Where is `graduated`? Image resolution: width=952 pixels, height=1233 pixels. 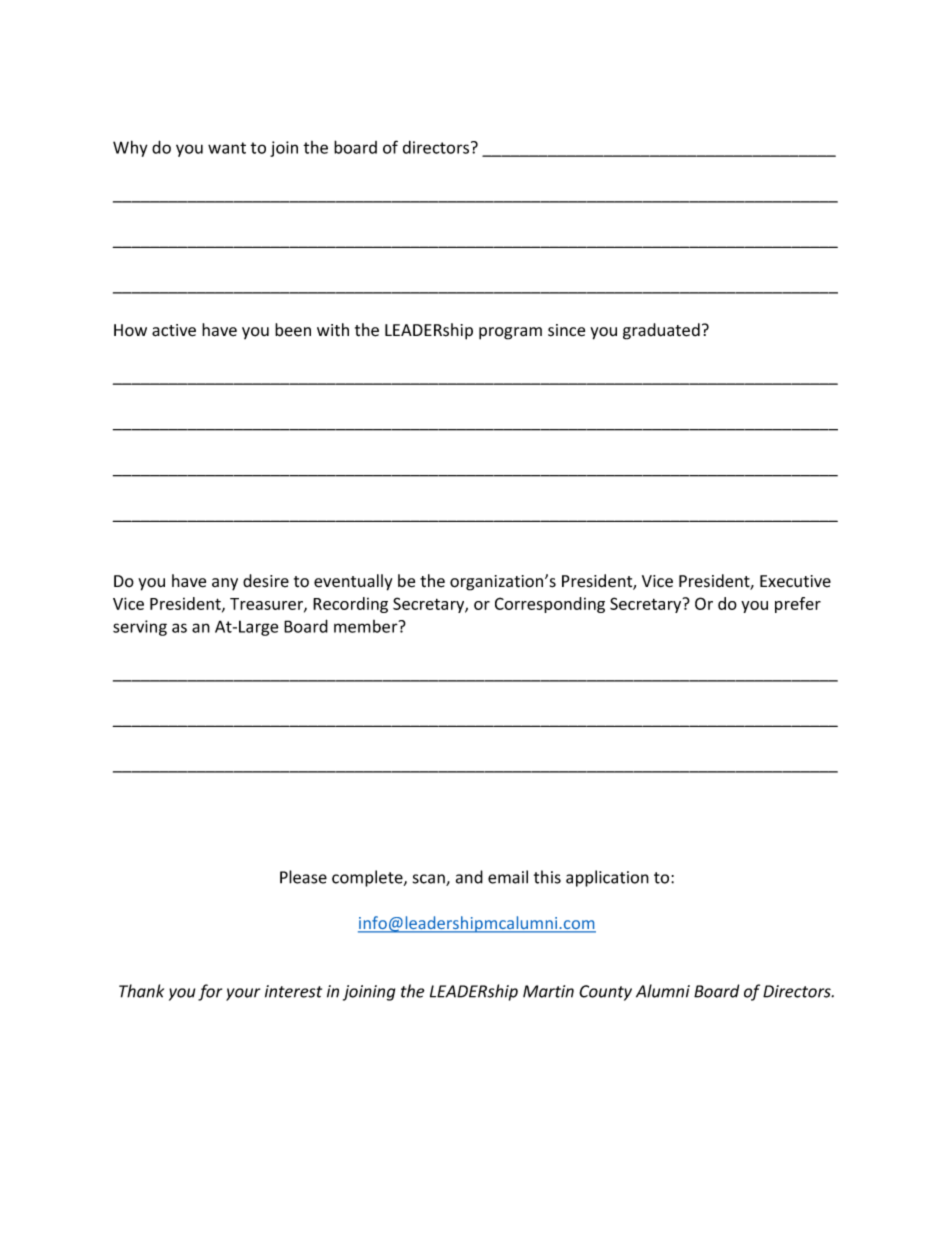
graduated is located at coordinates (661, 331).
